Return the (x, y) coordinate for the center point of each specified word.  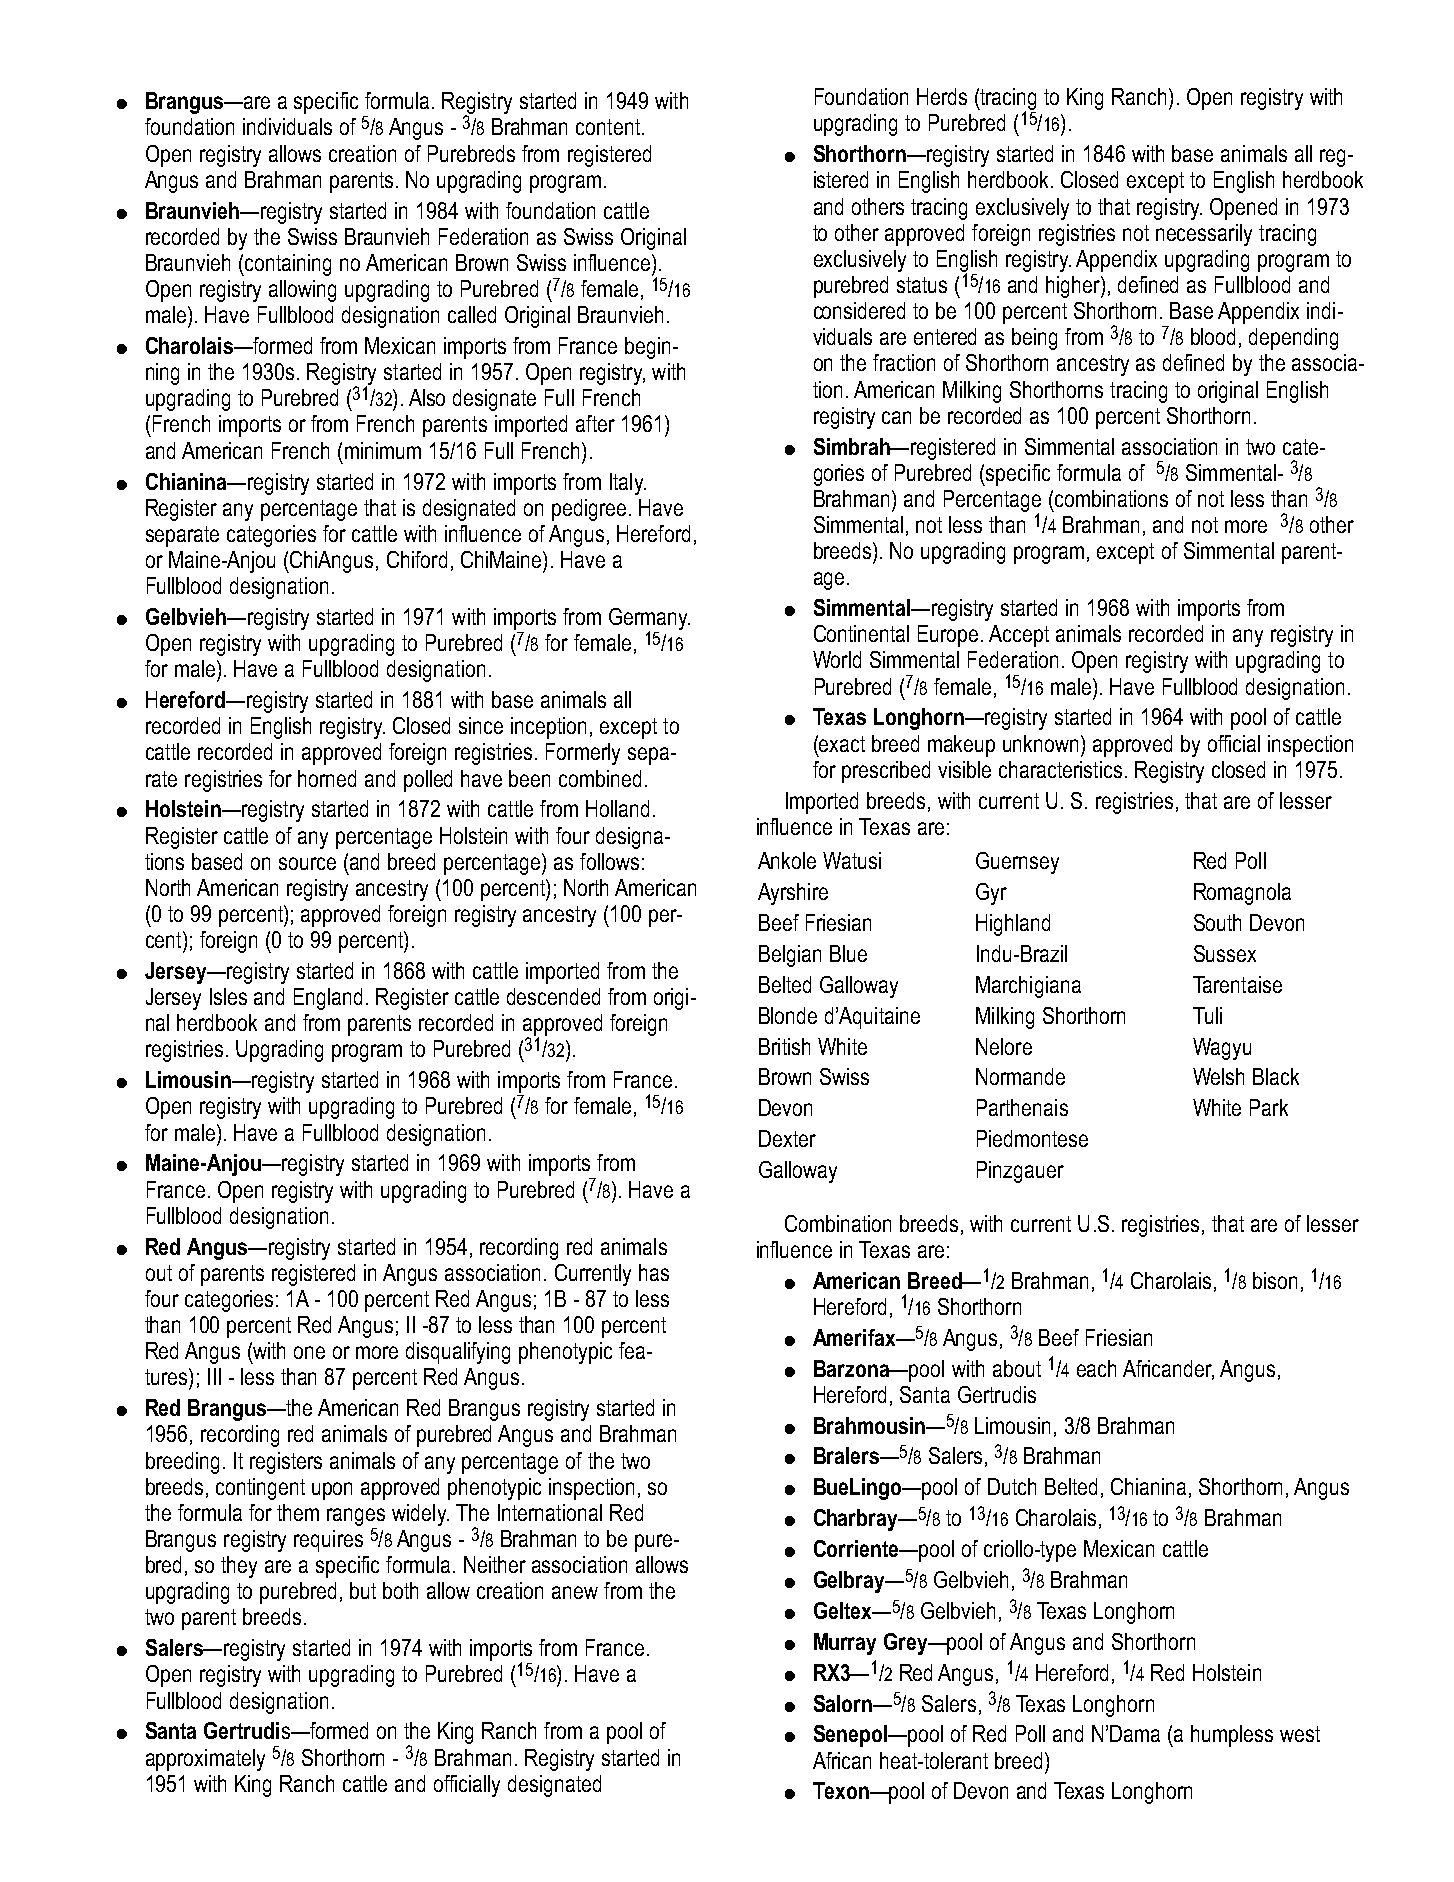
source (307, 863)
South (1217, 922)
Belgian (790, 956)
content (608, 127)
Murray (845, 1644)
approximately (205, 1760)
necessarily (1204, 235)
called (472, 314)
